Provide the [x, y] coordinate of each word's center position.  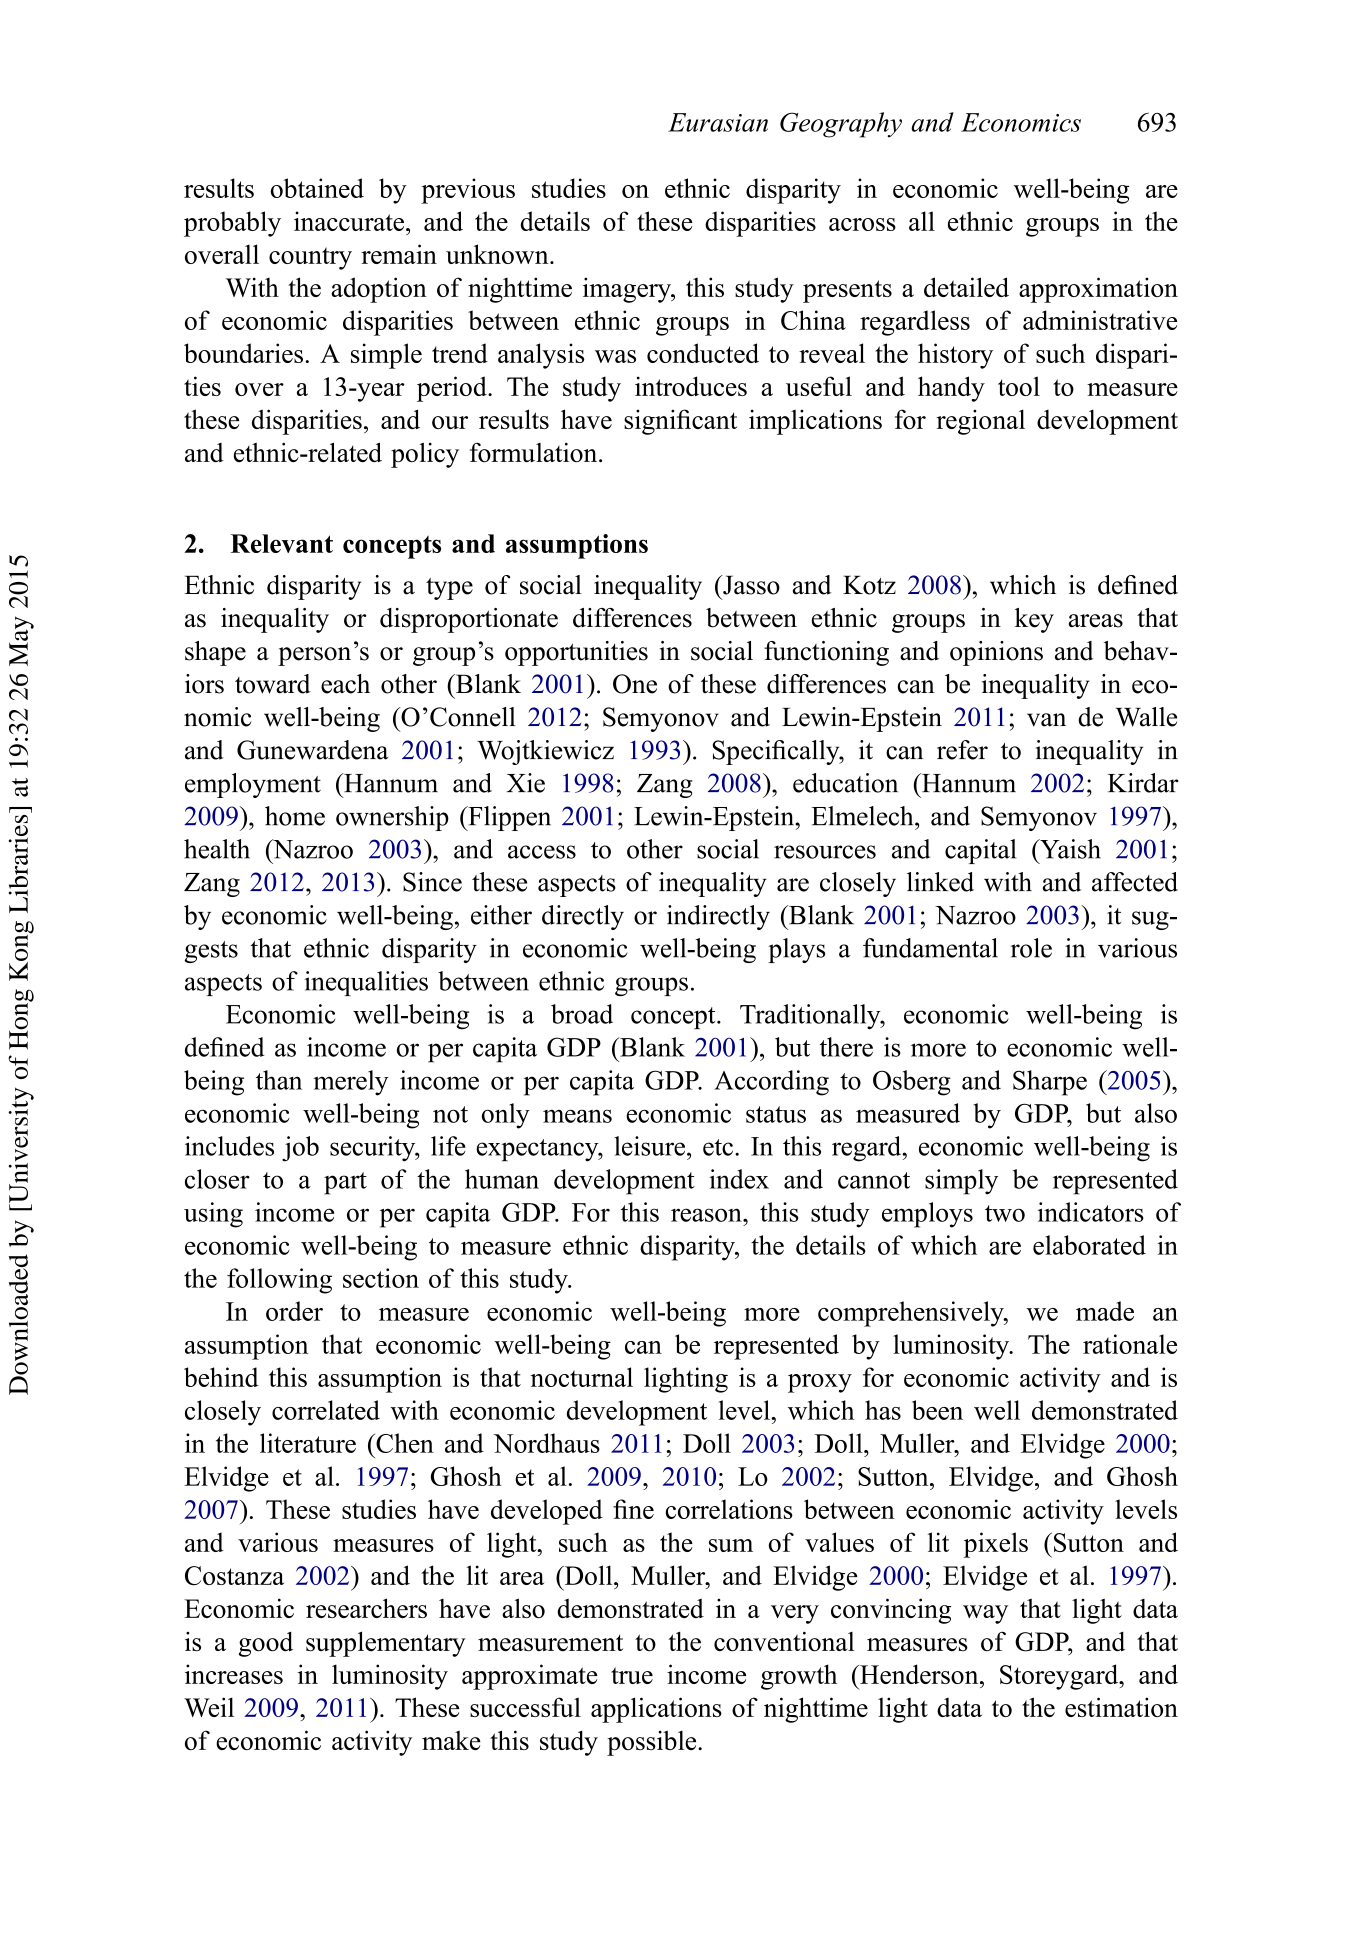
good [266, 1644]
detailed [966, 287]
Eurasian [718, 122]
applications [656, 1710]
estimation [1121, 1707]
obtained [317, 188]
